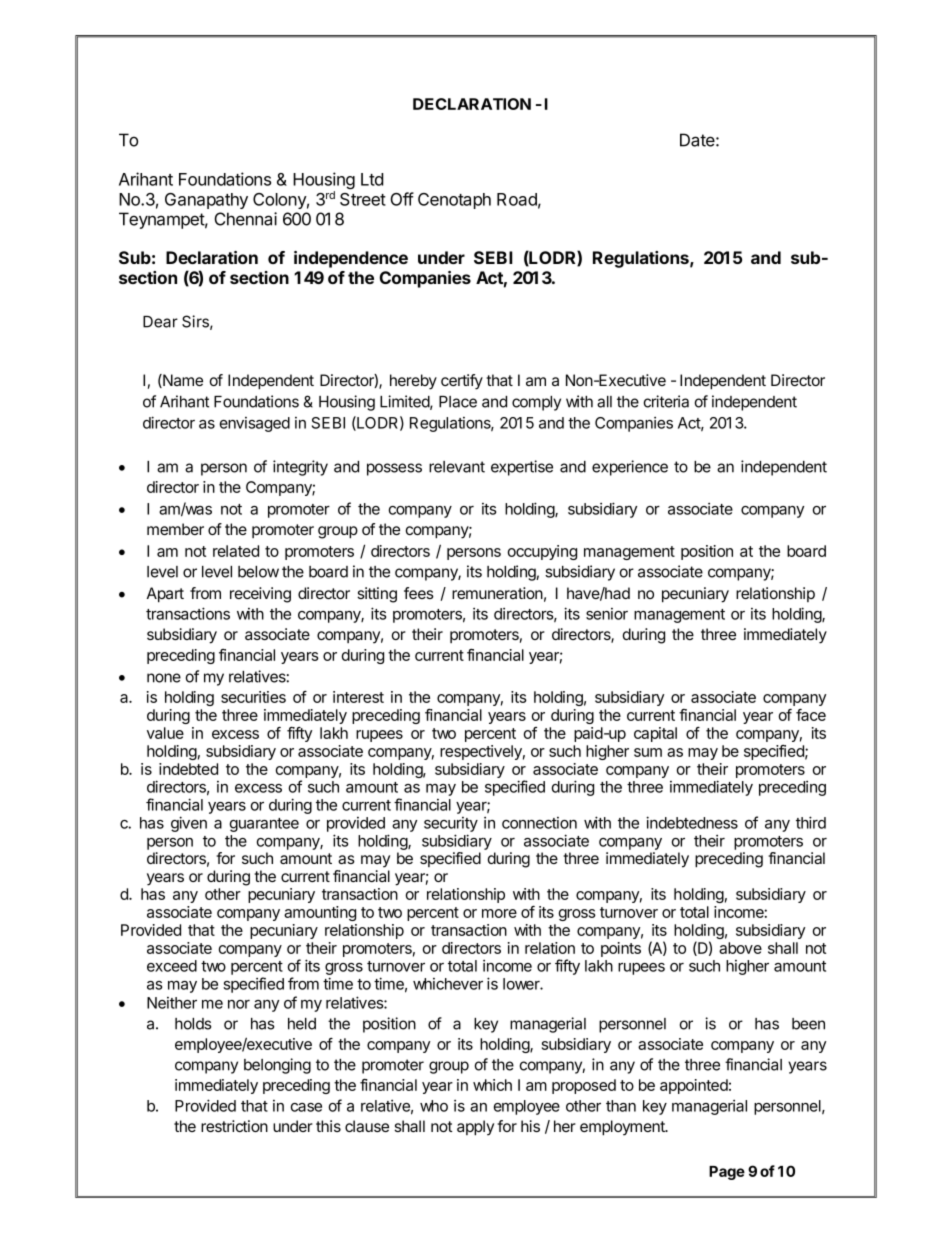  What do you see at coordinates (234, 1126) in the screenshot?
I see `restriction` at bounding box center [234, 1126].
